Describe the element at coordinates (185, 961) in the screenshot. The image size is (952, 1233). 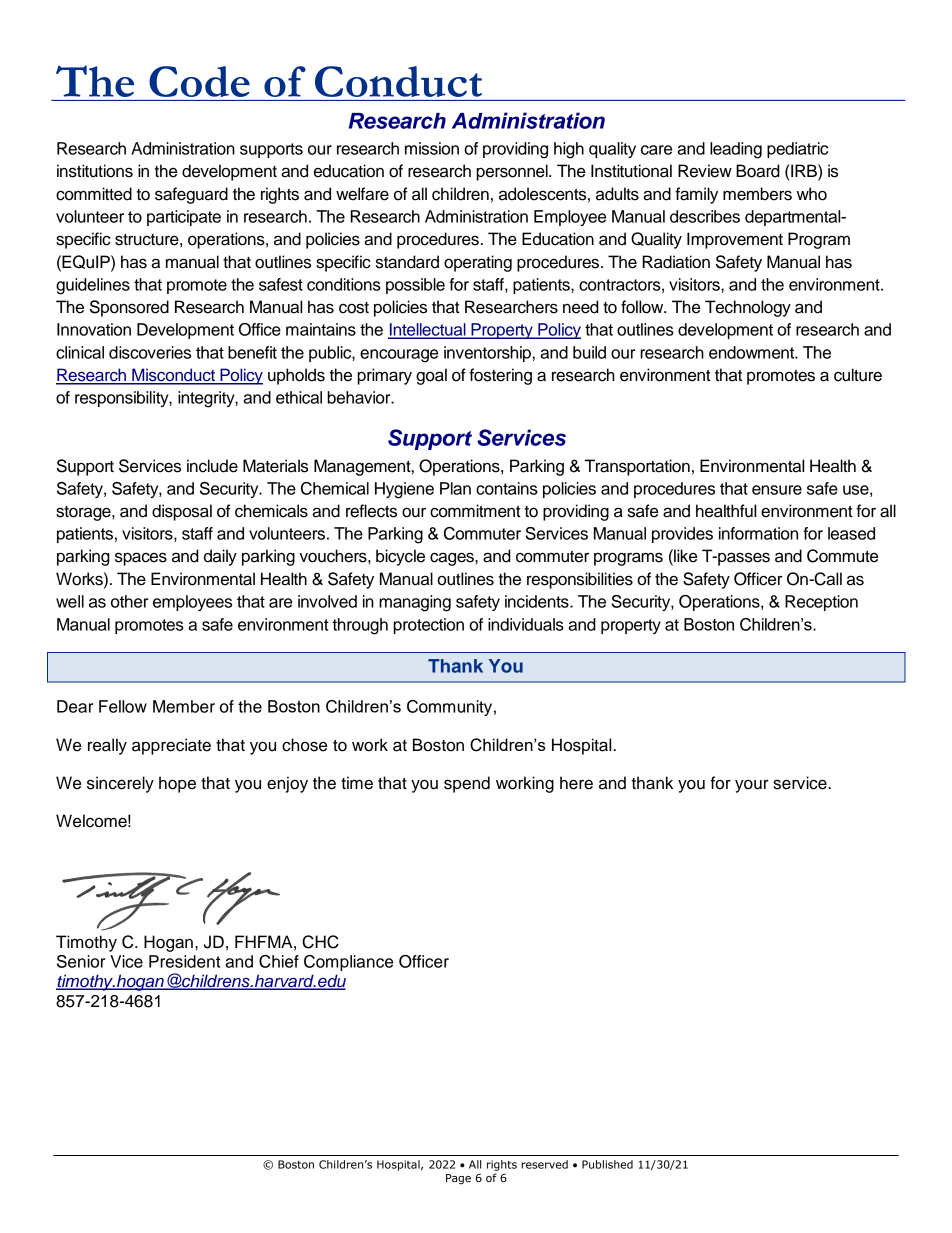
I see `President` at that location.
